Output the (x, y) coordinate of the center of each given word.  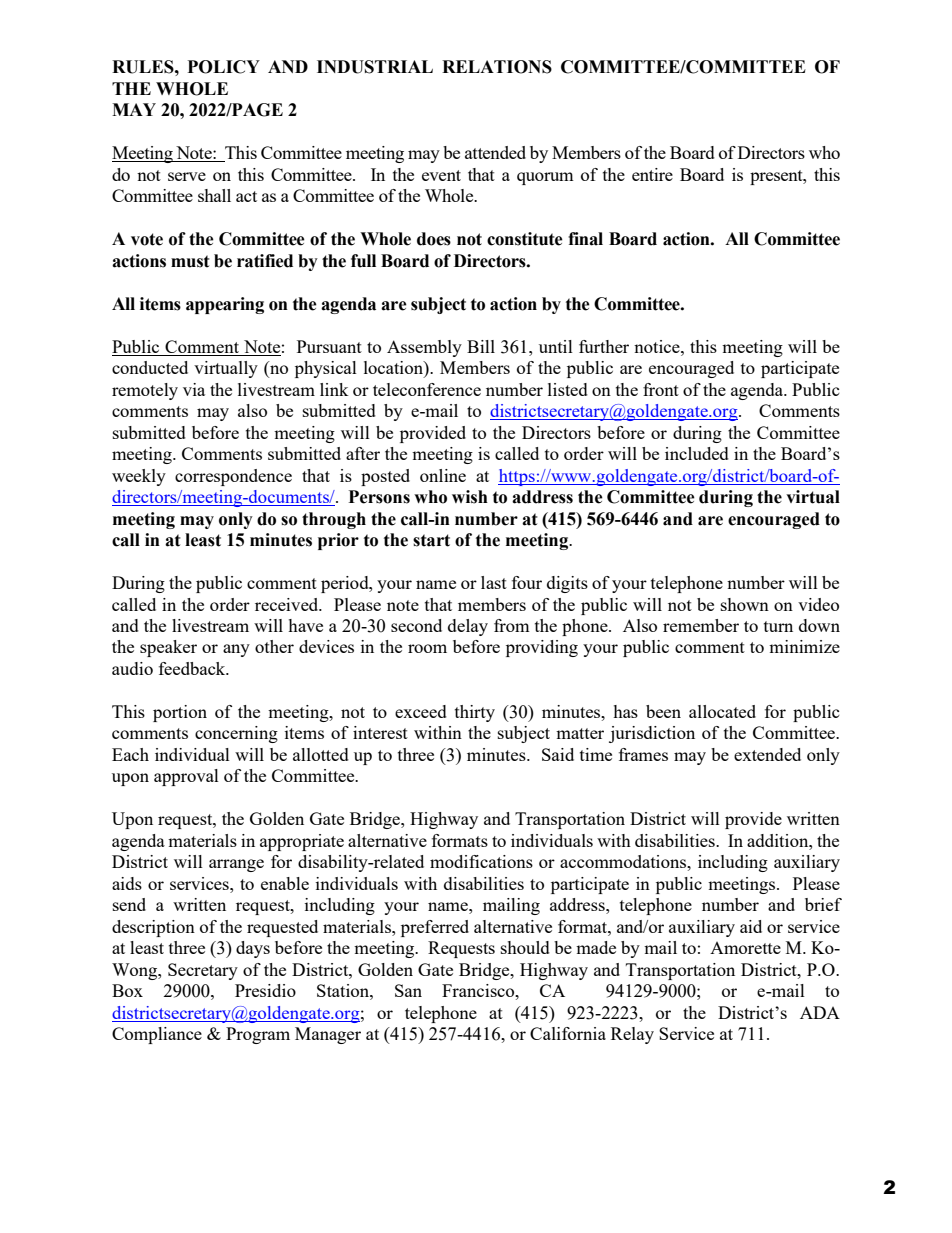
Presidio (265, 990)
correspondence (233, 477)
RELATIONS (497, 67)
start (431, 540)
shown (745, 604)
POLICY (224, 67)
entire (652, 174)
